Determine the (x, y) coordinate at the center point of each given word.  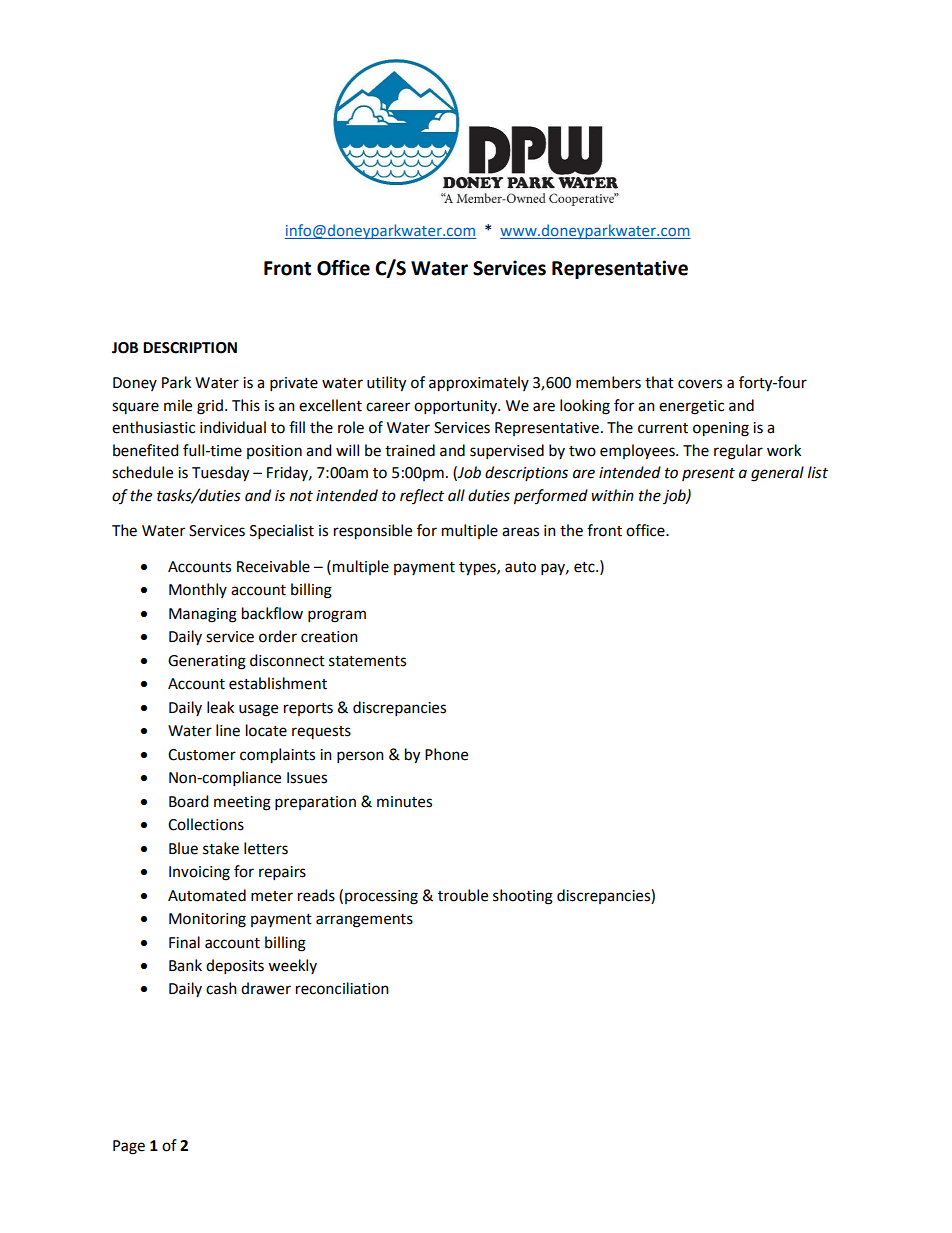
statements (367, 661)
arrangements (364, 921)
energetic (691, 407)
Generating (207, 662)
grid (210, 407)
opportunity (456, 407)
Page (129, 1147)
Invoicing (199, 873)
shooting (523, 897)
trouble (463, 895)
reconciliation (342, 988)
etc (585, 567)
